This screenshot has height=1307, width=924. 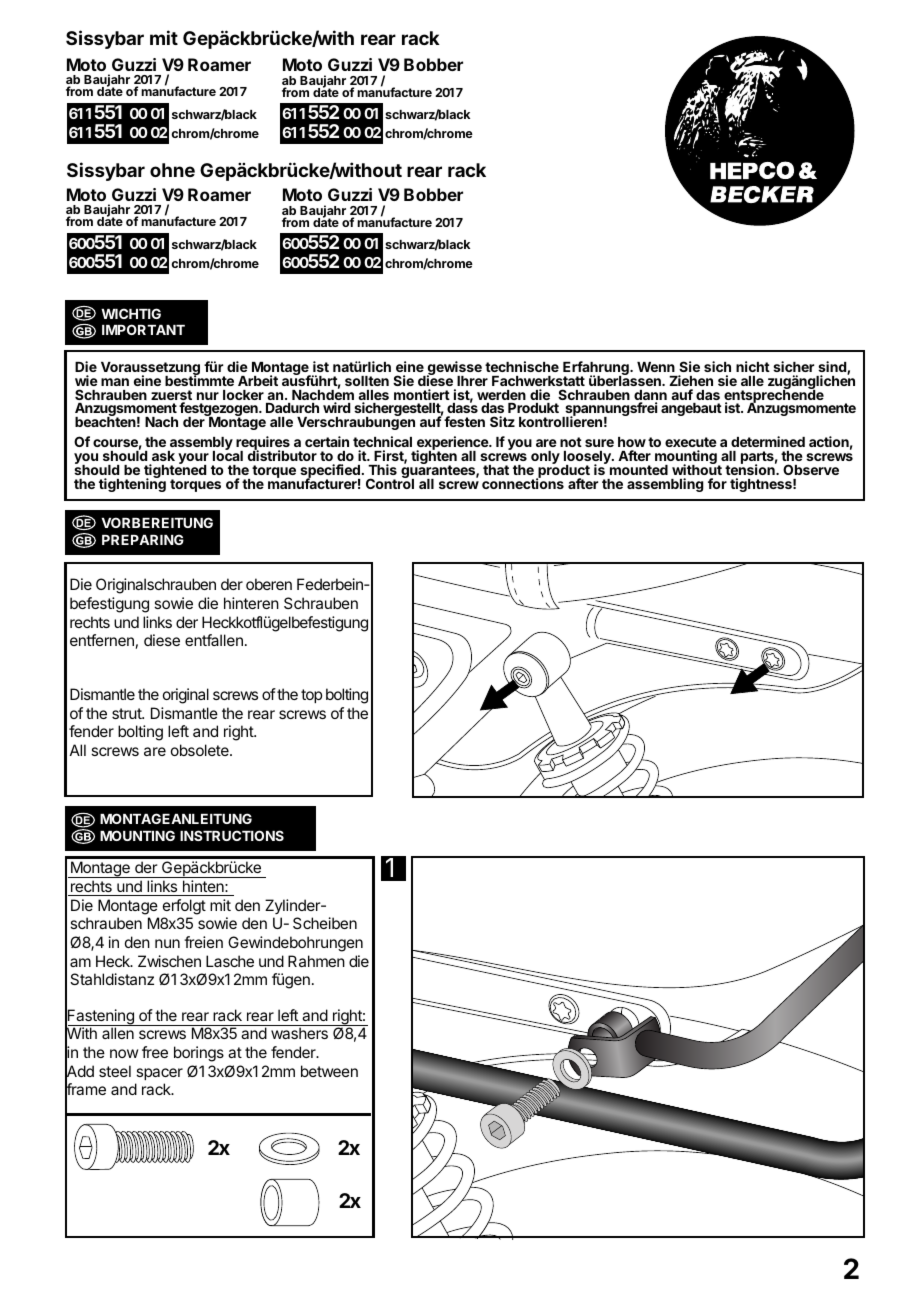 What do you see at coordinates (311, 696) in the screenshot?
I see `top` at bounding box center [311, 696].
